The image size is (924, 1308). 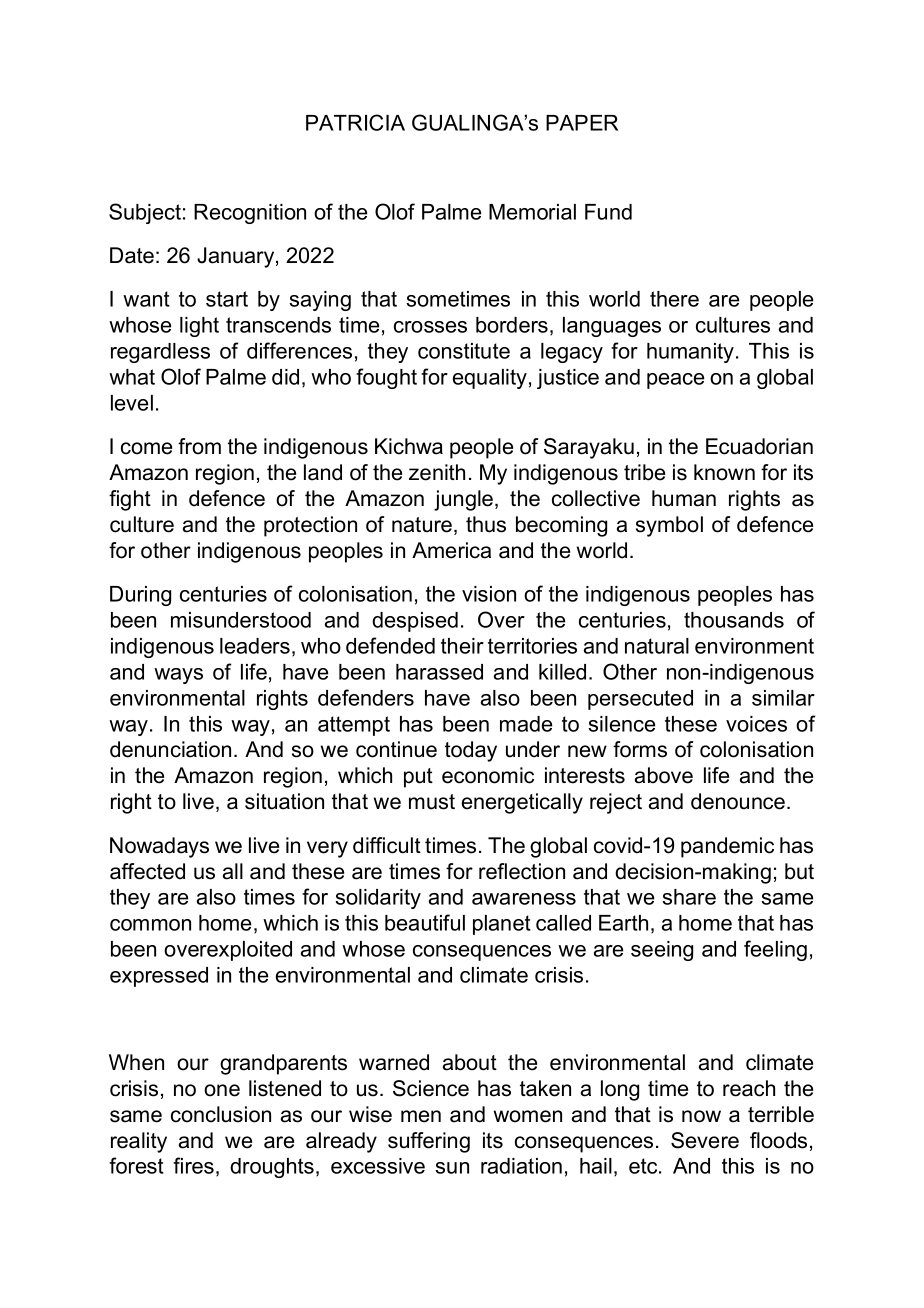 I want to click on peace, so click(x=675, y=381).
